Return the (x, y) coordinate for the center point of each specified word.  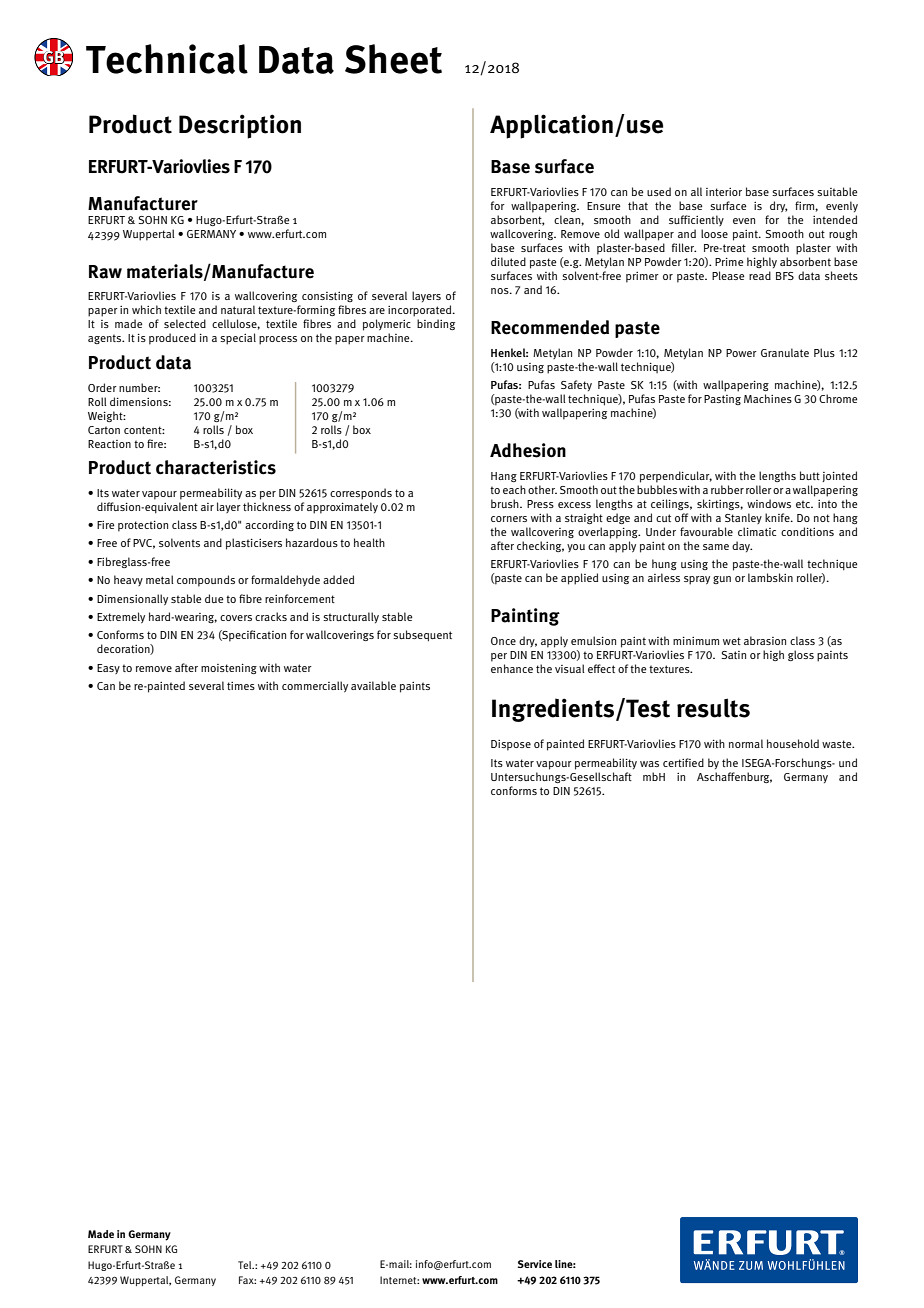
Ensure (603, 206)
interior (724, 192)
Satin (733, 655)
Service (535, 1264)
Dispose (511, 745)
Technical (167, 59)
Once (503, 641)
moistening (229, 669)
